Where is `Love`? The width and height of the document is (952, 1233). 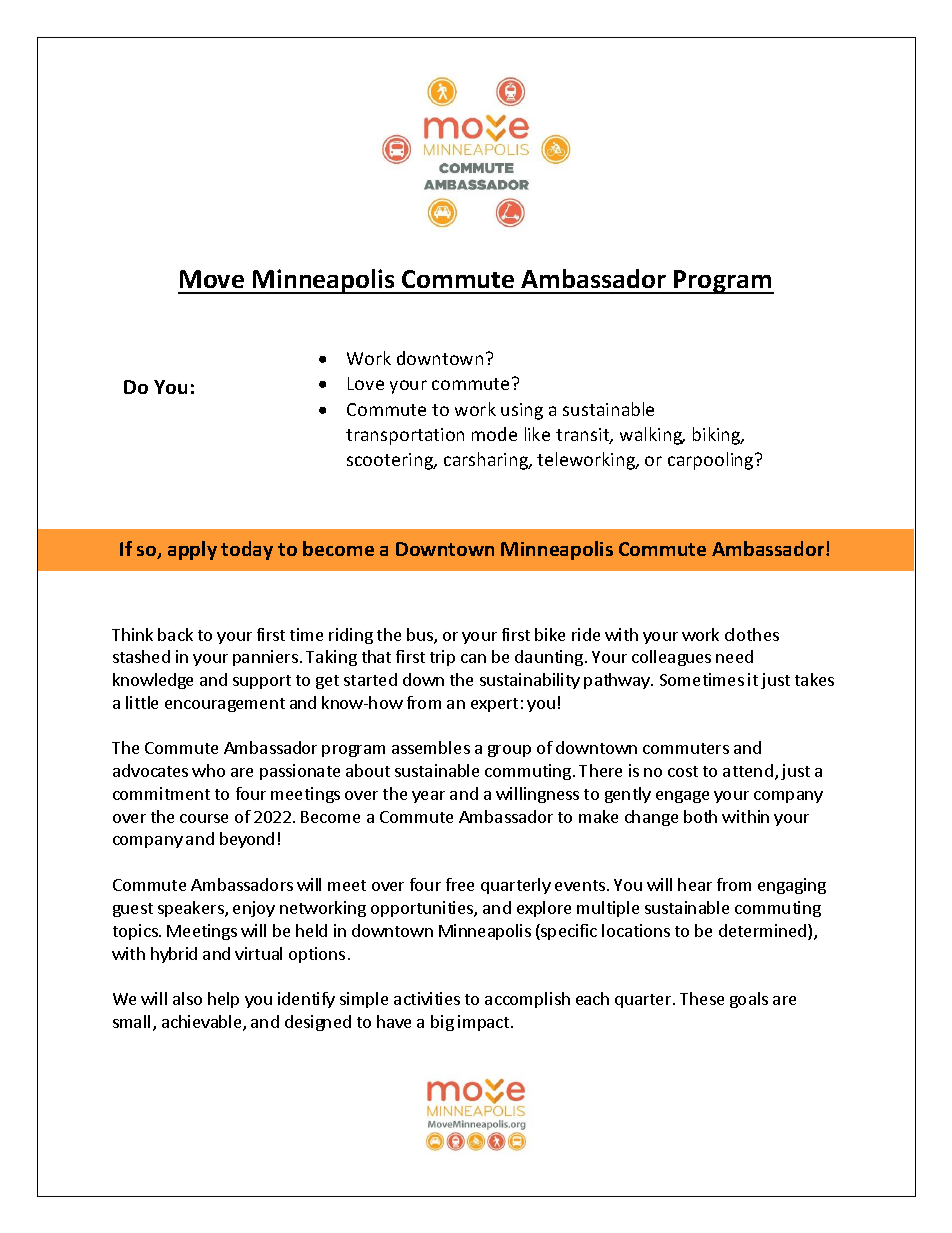 Love is located at coordinates (366, 383).
